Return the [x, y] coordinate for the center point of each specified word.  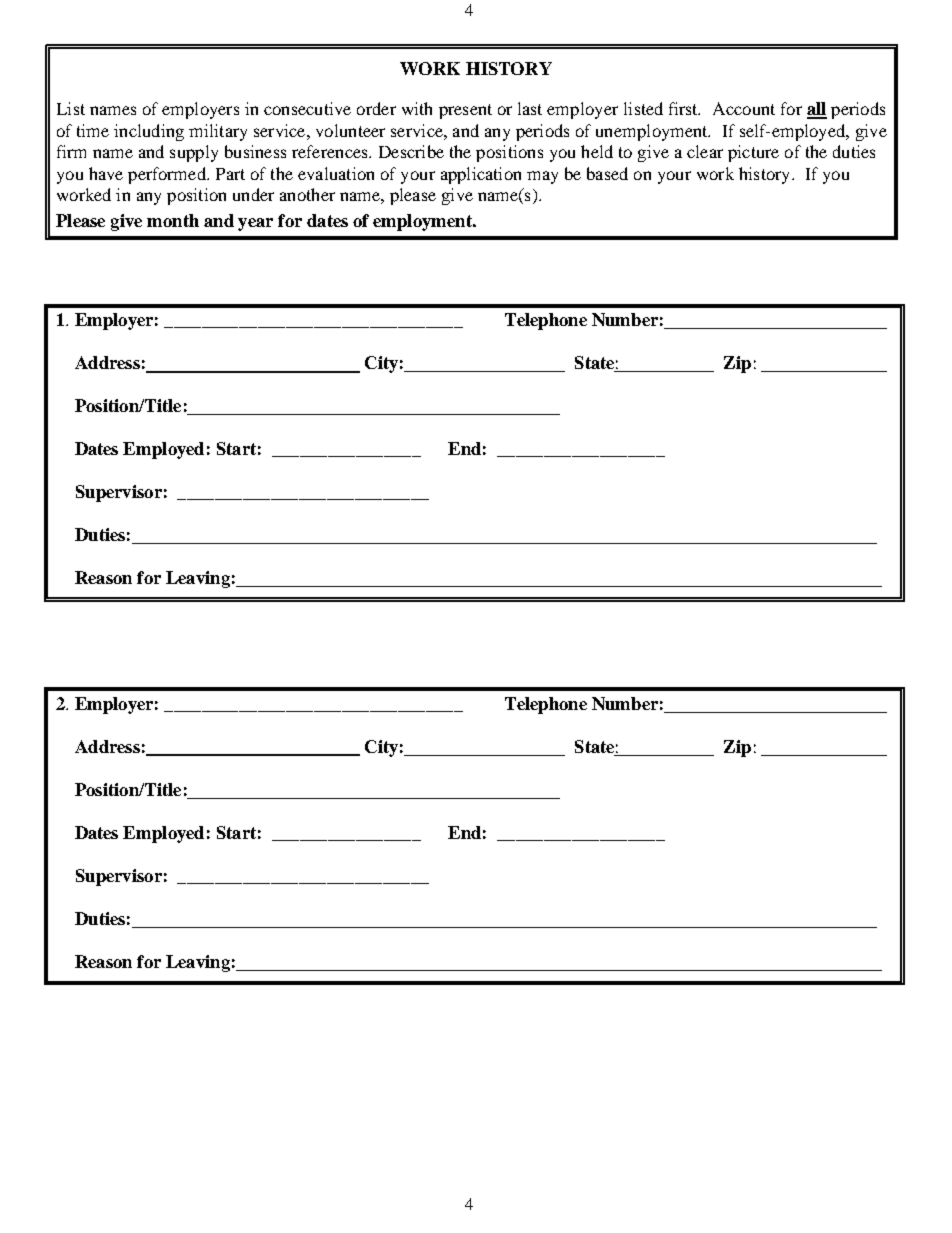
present [465, 111]
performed [168, 175]
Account [744, 108]
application [481, 175]
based [607, 173]
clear [705, 151]
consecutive [307, 108]
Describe [411, 151]
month [173, 220]
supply [194, 153]
